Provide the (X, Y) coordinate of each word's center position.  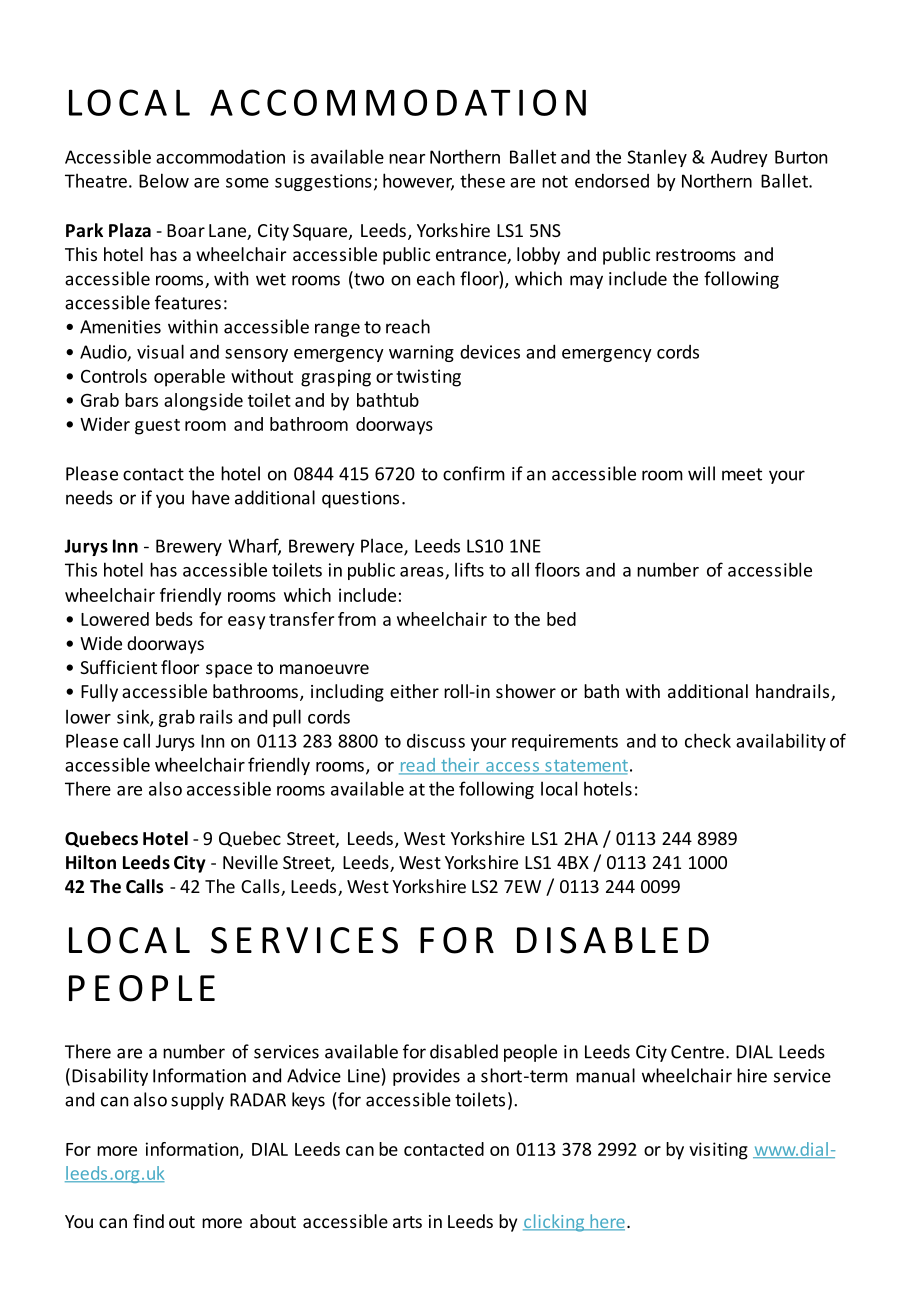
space (229, 671)
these (482, 180)
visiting (718, 1151)
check (708, 740)
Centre (697, 1052)
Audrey (739, 158)
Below (164, 180)
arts (407, 1222)
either (414, 691)
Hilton (91, 862)
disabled (464, 1051)
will (701, 473)
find (148, 1221)
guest (157, 427)
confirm (474, 473)
